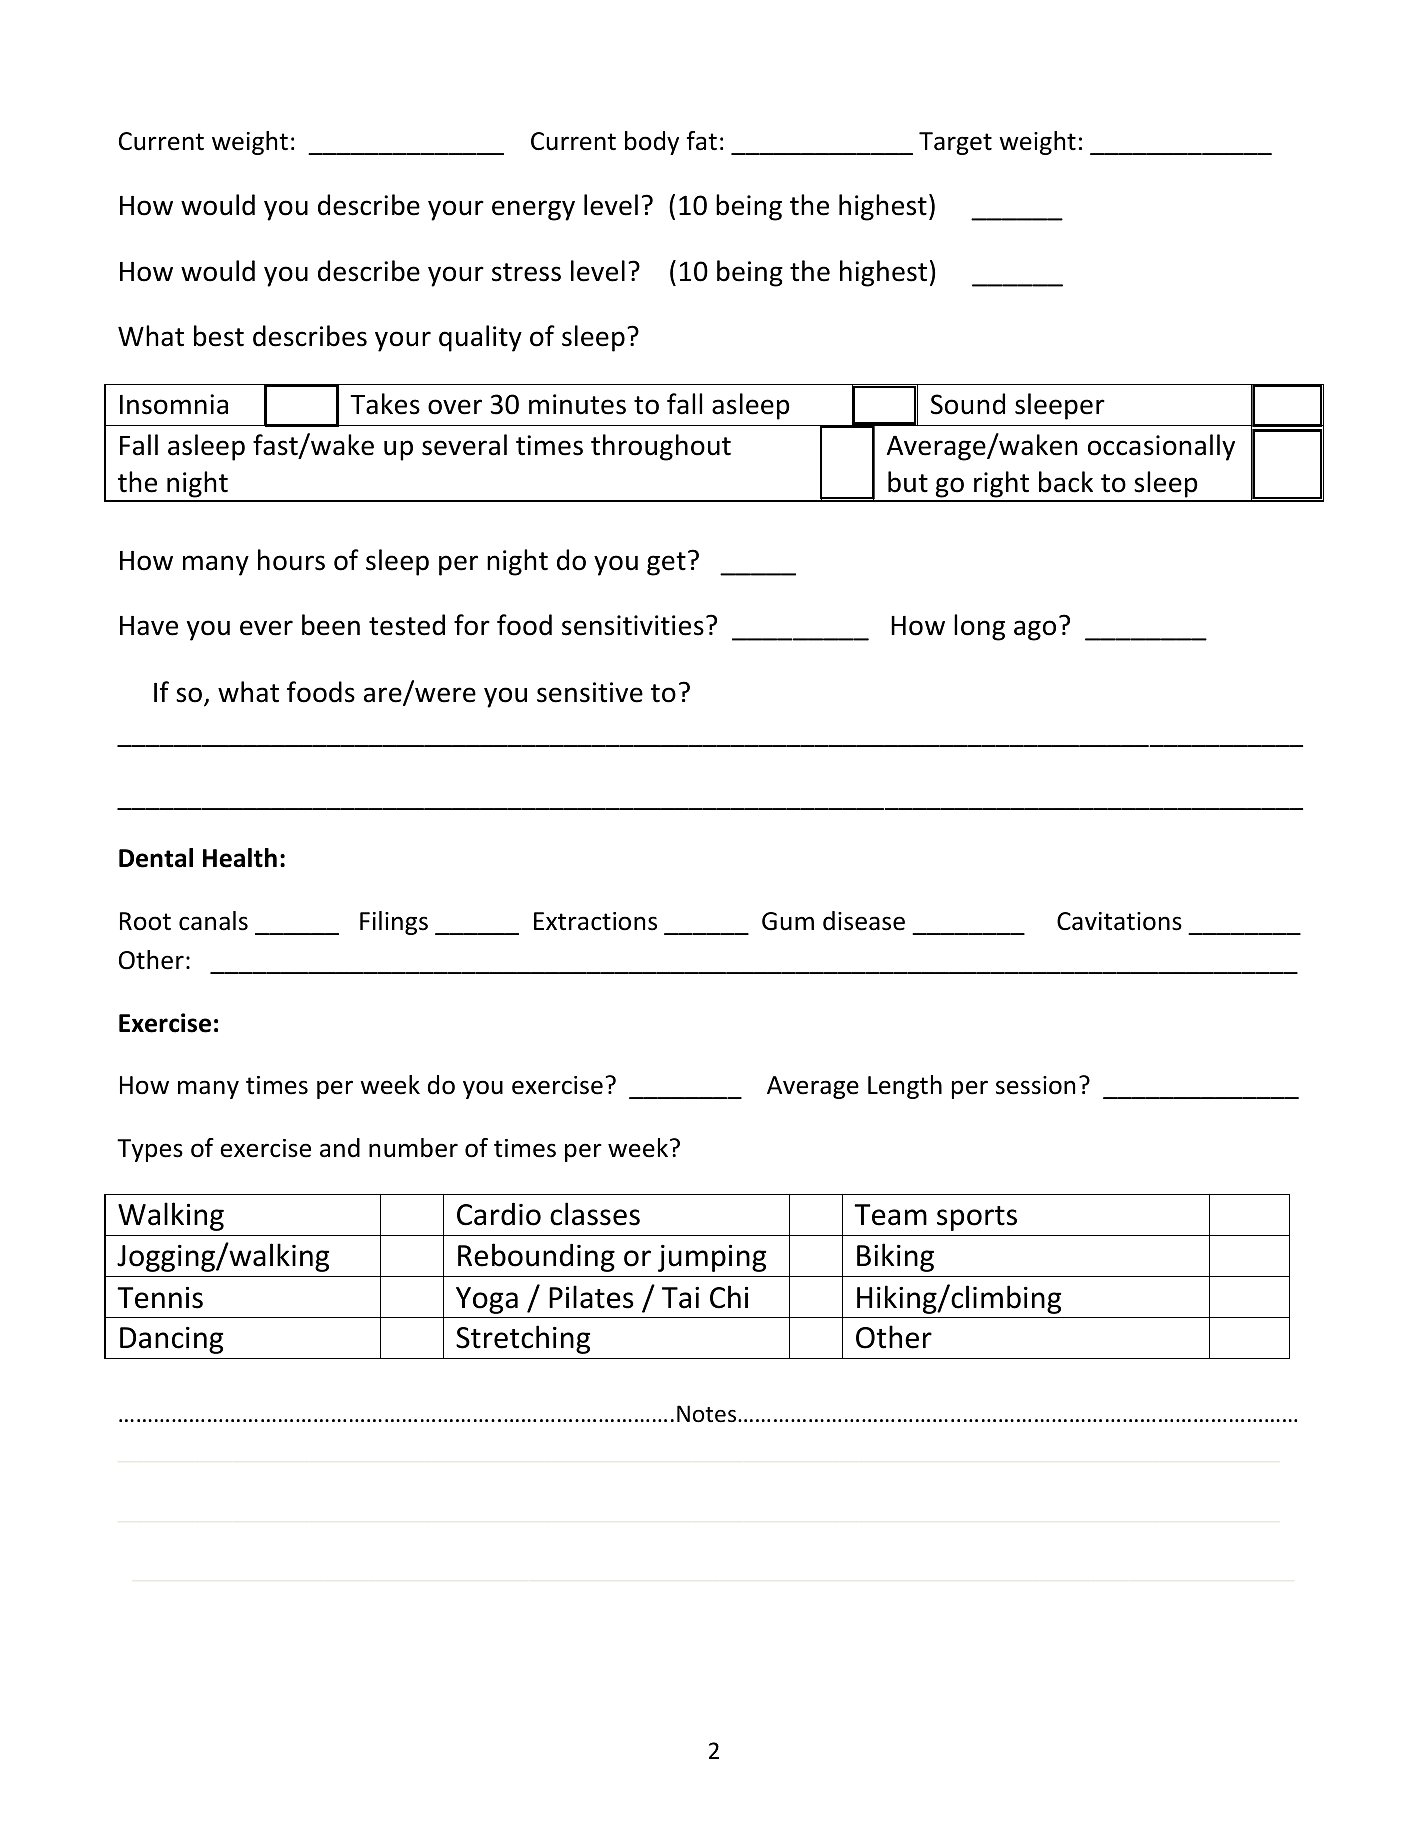 Image resolution: width=1428 pixels, height=1848 pixels. I want to click on body, so click(652, 143).
